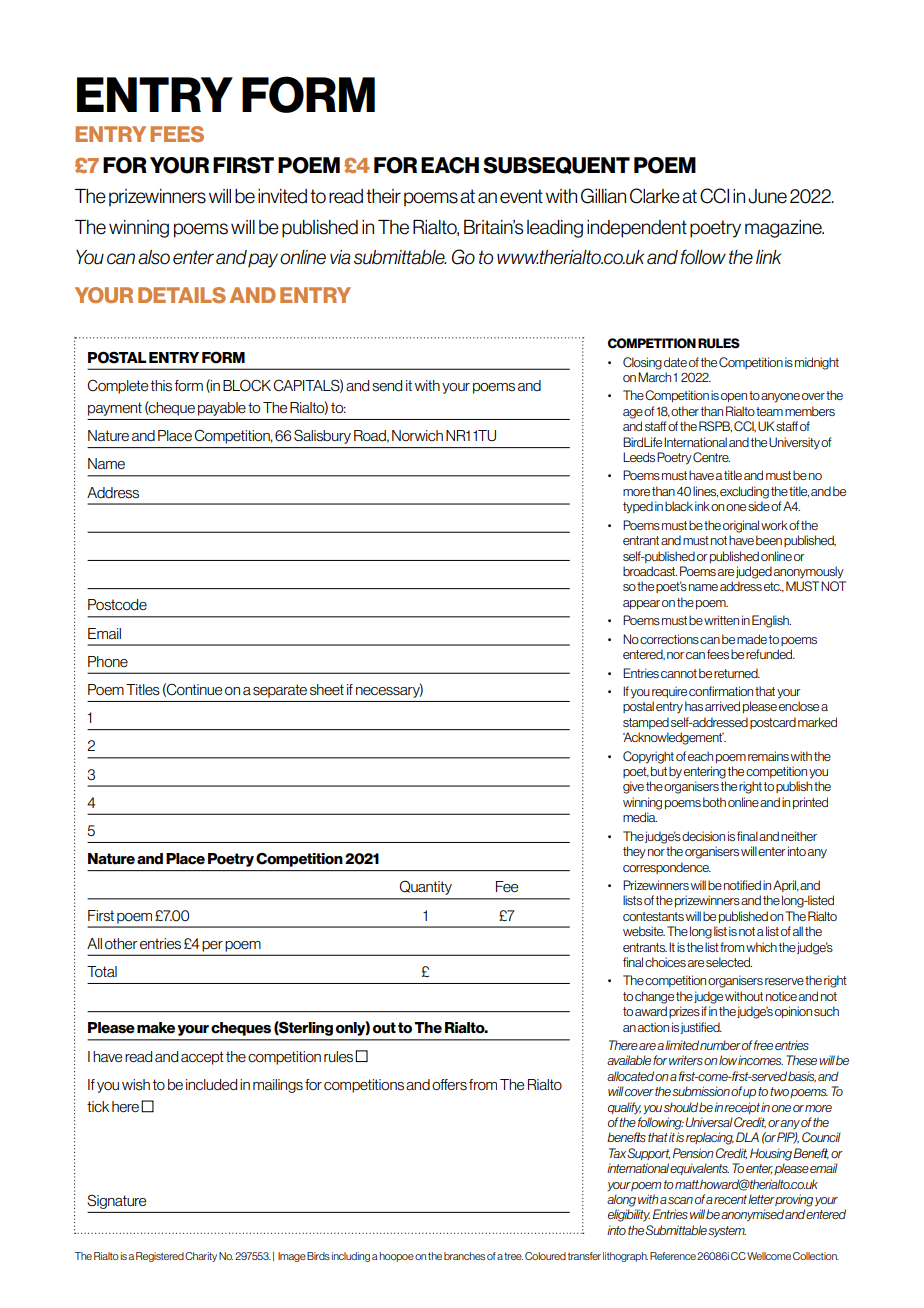  Describe the element at coordinates (767, 196) in the screenshot. I see `June` at that location.
